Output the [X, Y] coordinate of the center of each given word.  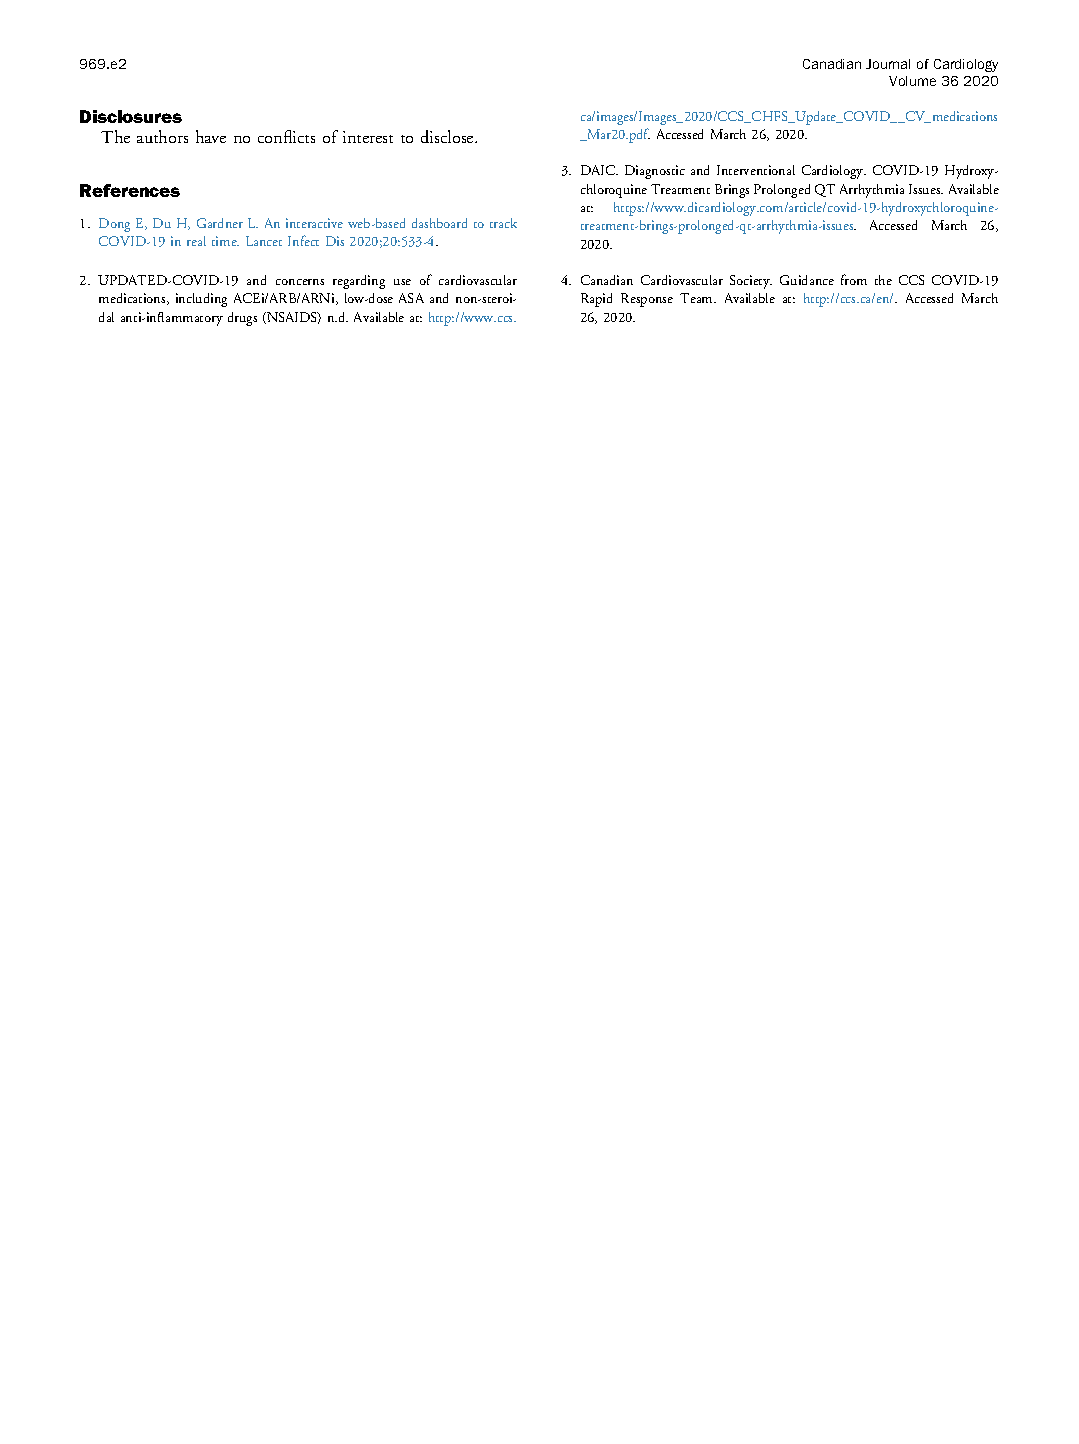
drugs [242, 319]
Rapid [596, 300]
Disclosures [131, 116]
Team [698, 298]
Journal [888, 64]
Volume [912, 81]
